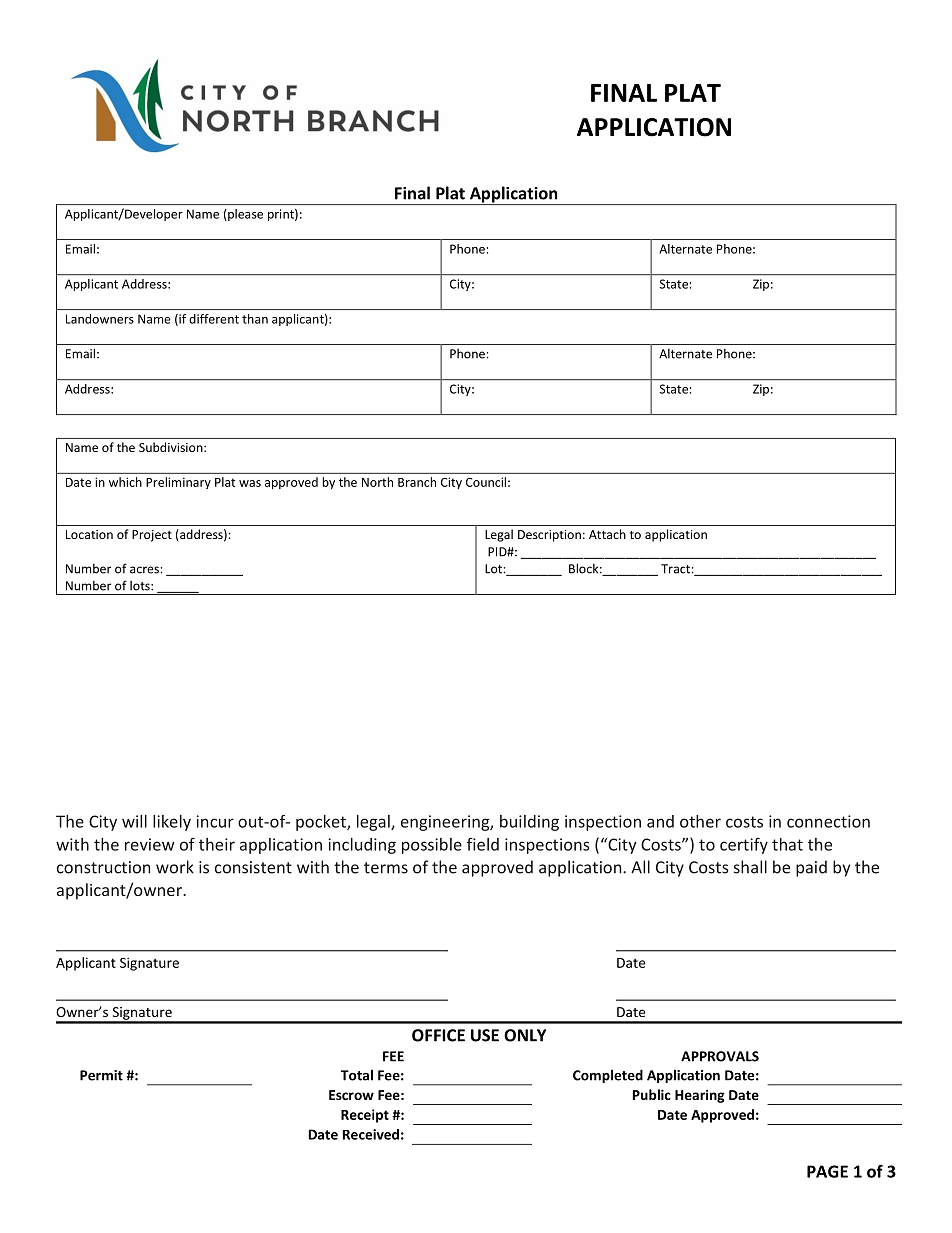 This page has width=952, height=1233. Describe the element at coordinates (486, 482) in the page. I see `Council` at that location.
